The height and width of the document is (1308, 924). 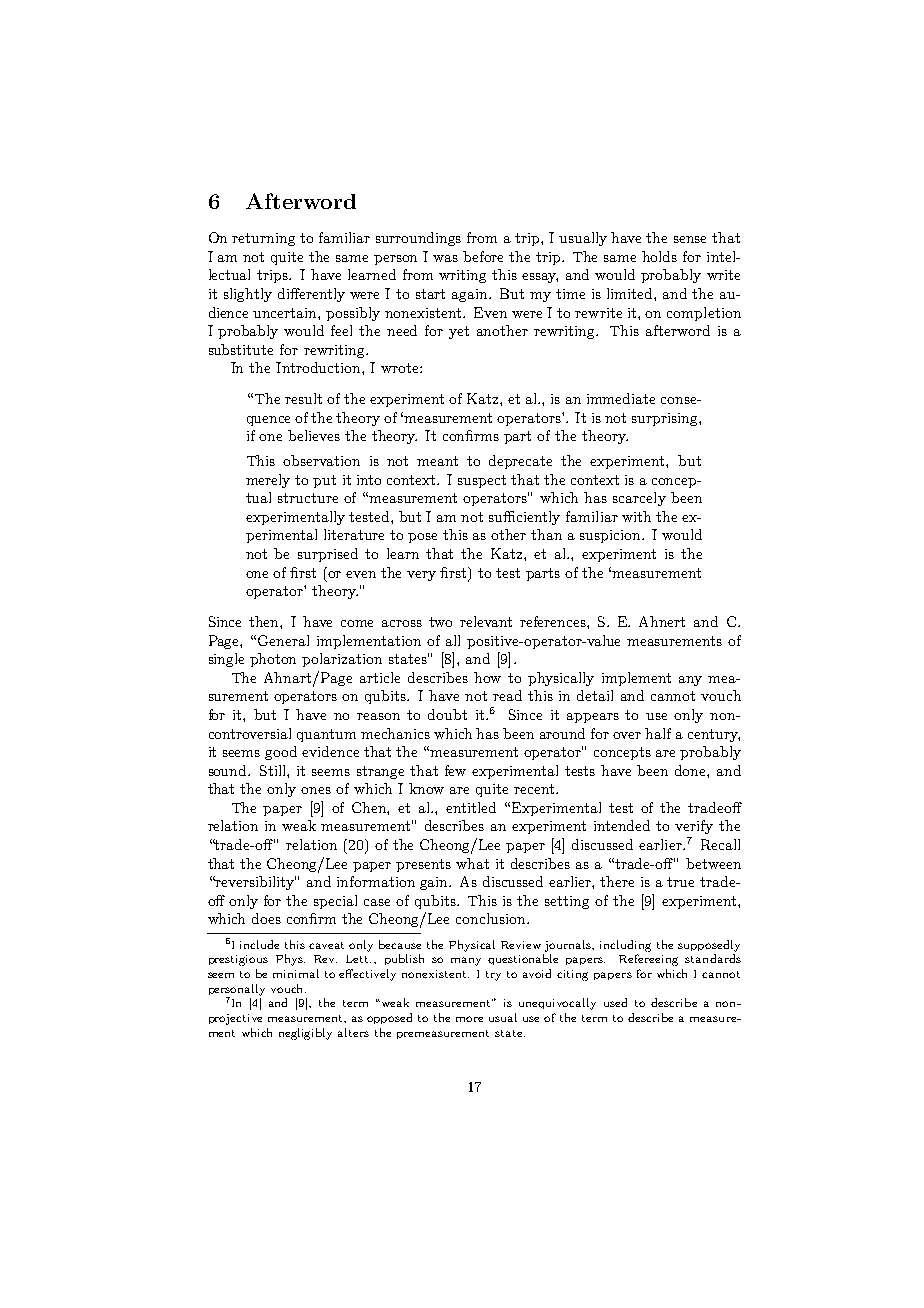 I want to click on good, so click(x=281, y=753).
